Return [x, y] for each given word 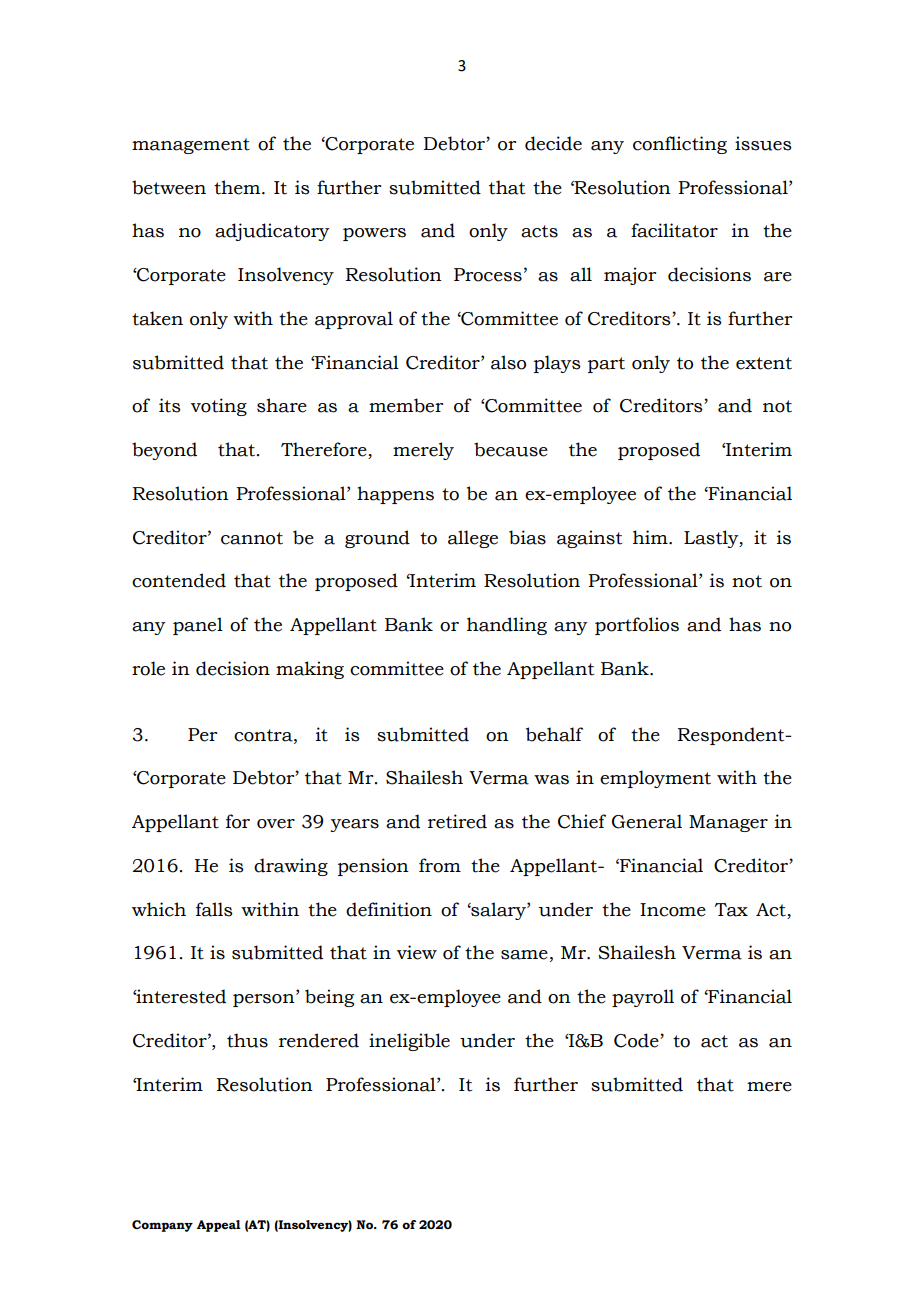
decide [553, 143]
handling [507, 626]
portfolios [637, 626]
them [238, 187]
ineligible [409, 1042]
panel [198, 626]
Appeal [219, 1226]
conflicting [680, 145]
